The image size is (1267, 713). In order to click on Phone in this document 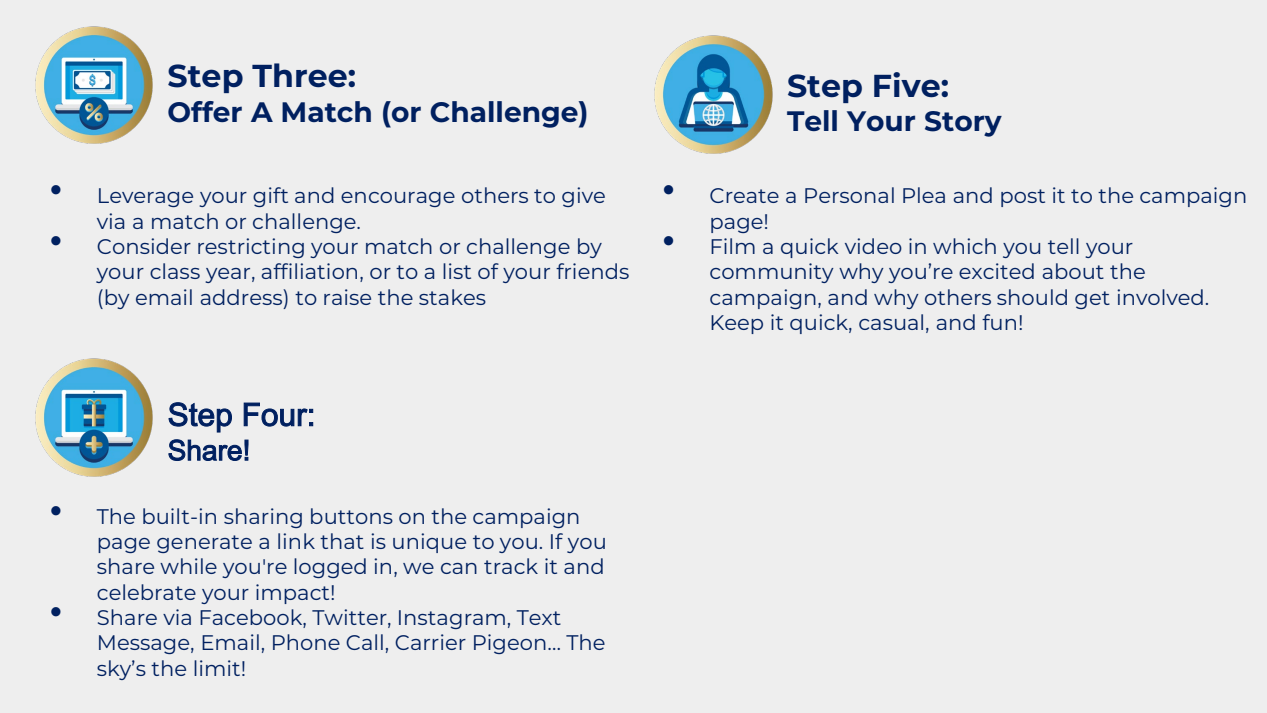, I will do `click(306, 642)`.
